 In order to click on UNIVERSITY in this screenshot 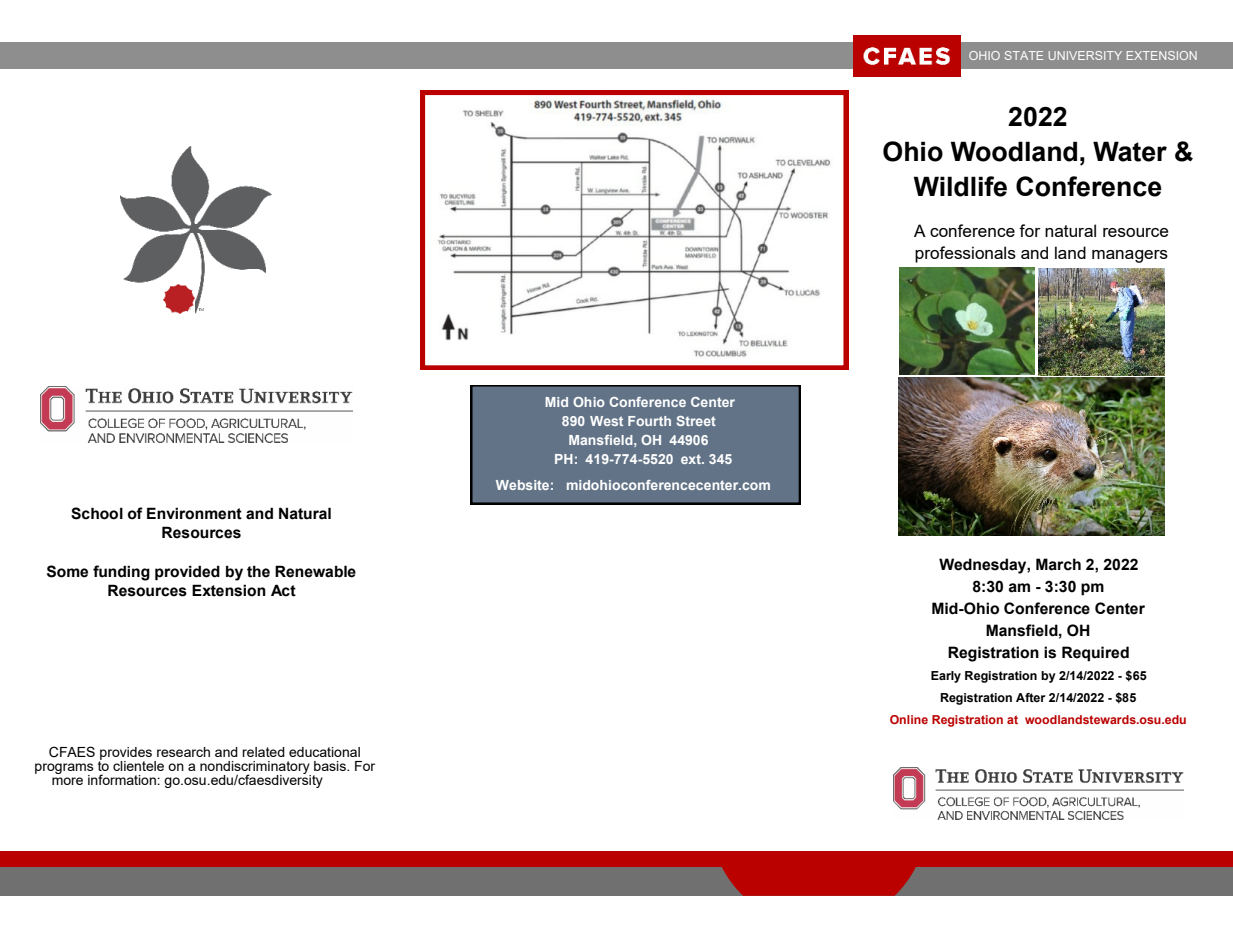, I will do `click(1085, 55)`.
